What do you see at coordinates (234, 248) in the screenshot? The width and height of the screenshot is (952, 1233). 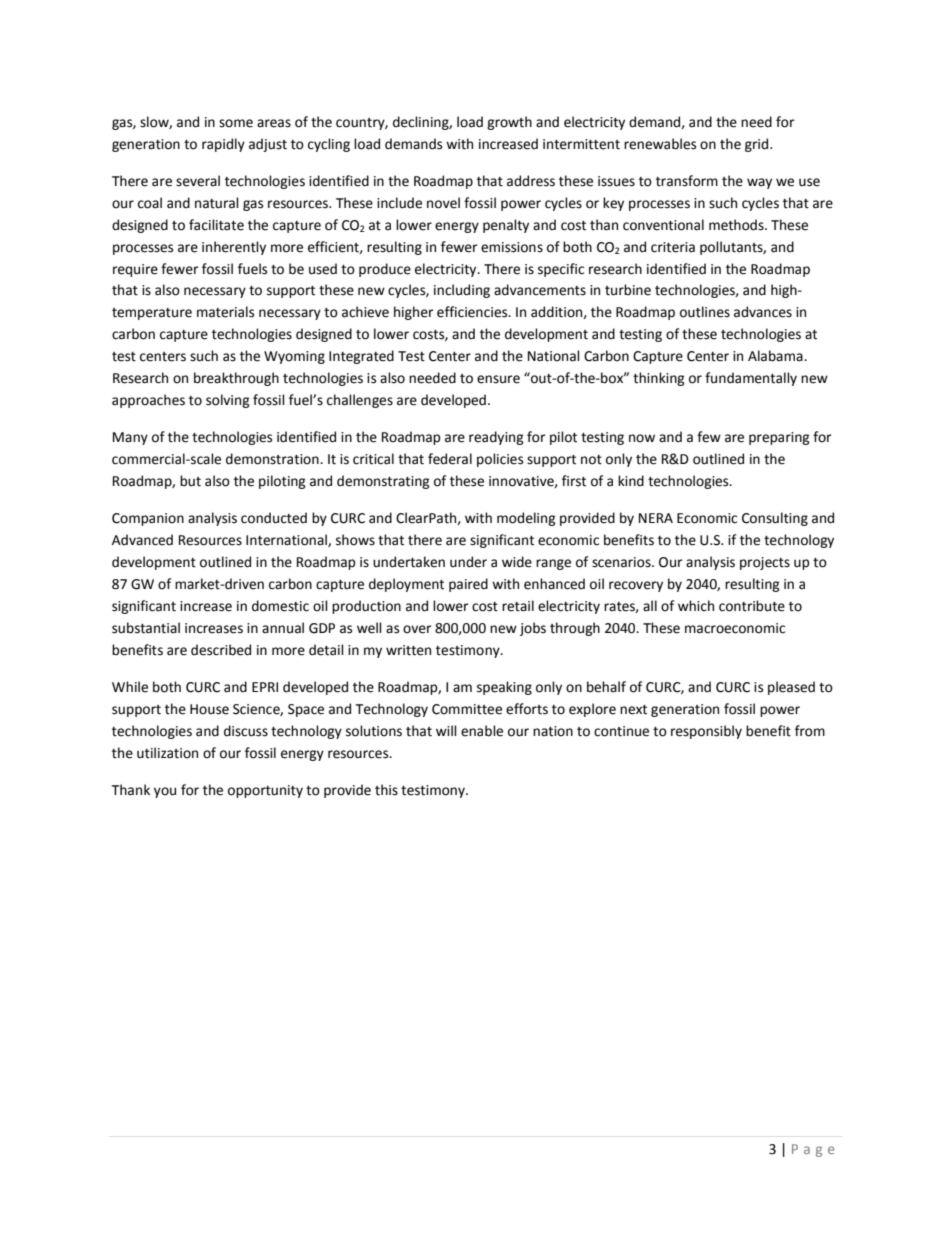 I see `inherently` at bounding box center [234, 248].
